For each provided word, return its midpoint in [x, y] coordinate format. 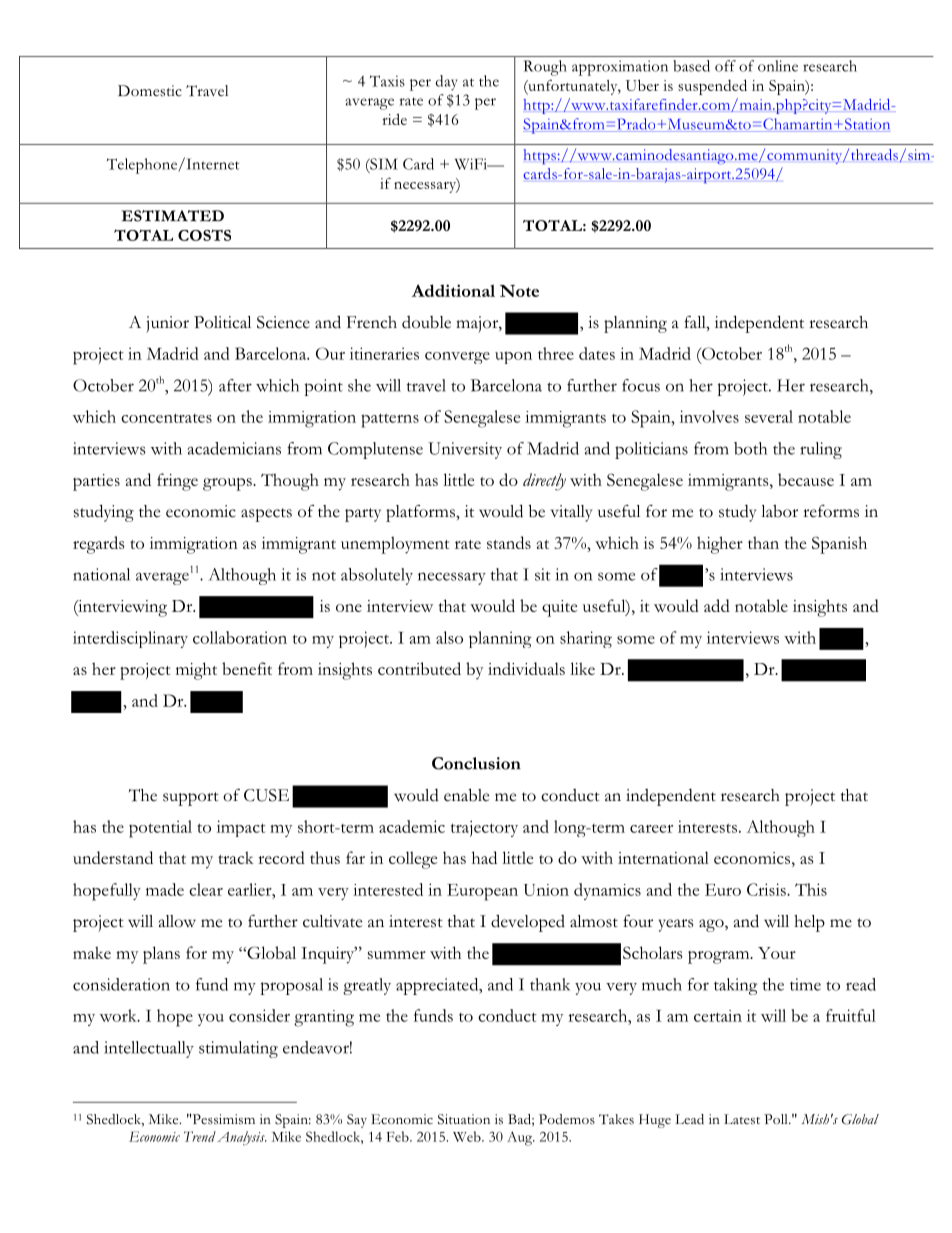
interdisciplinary [130, 639]
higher [720, 545]
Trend [200, 1136]
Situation [464, 1119]
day [447, 83]
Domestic [150, 91]
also [449, 637]
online [778, 66]
